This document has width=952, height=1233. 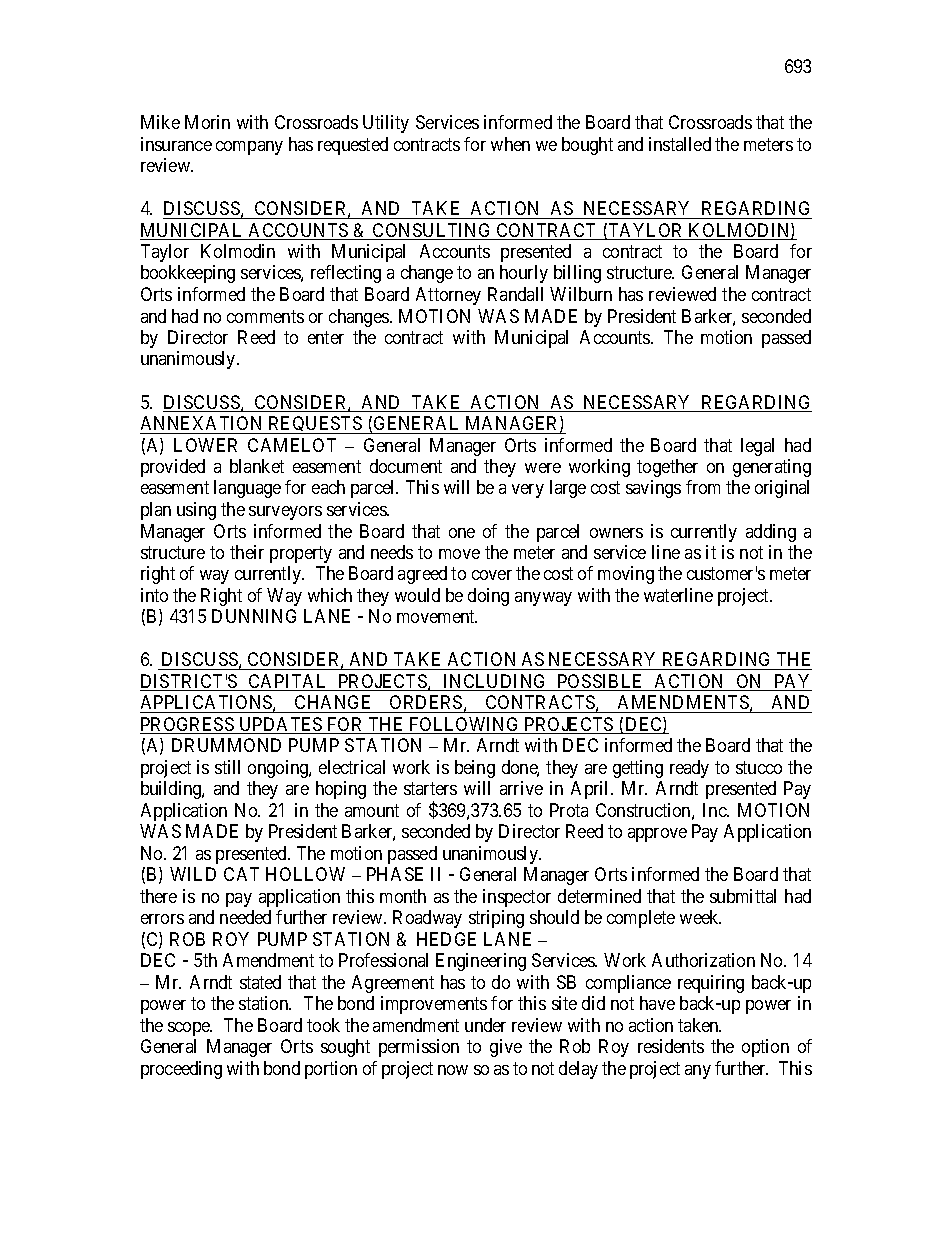 I want to click on residents, so click(x=671, y=1046).
